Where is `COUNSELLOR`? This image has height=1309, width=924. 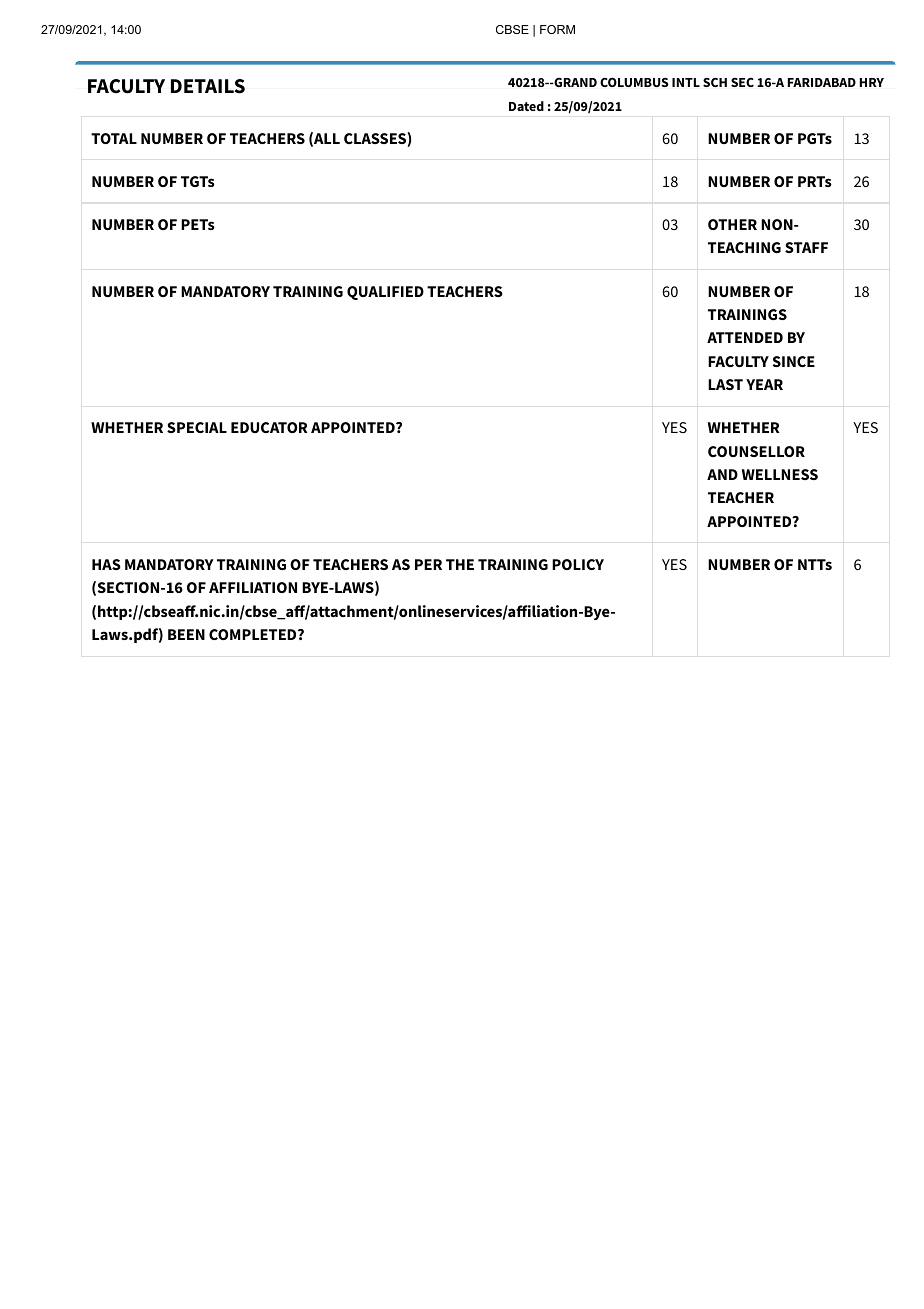 COUNSELLOR is located at coordinates (756, 451).
